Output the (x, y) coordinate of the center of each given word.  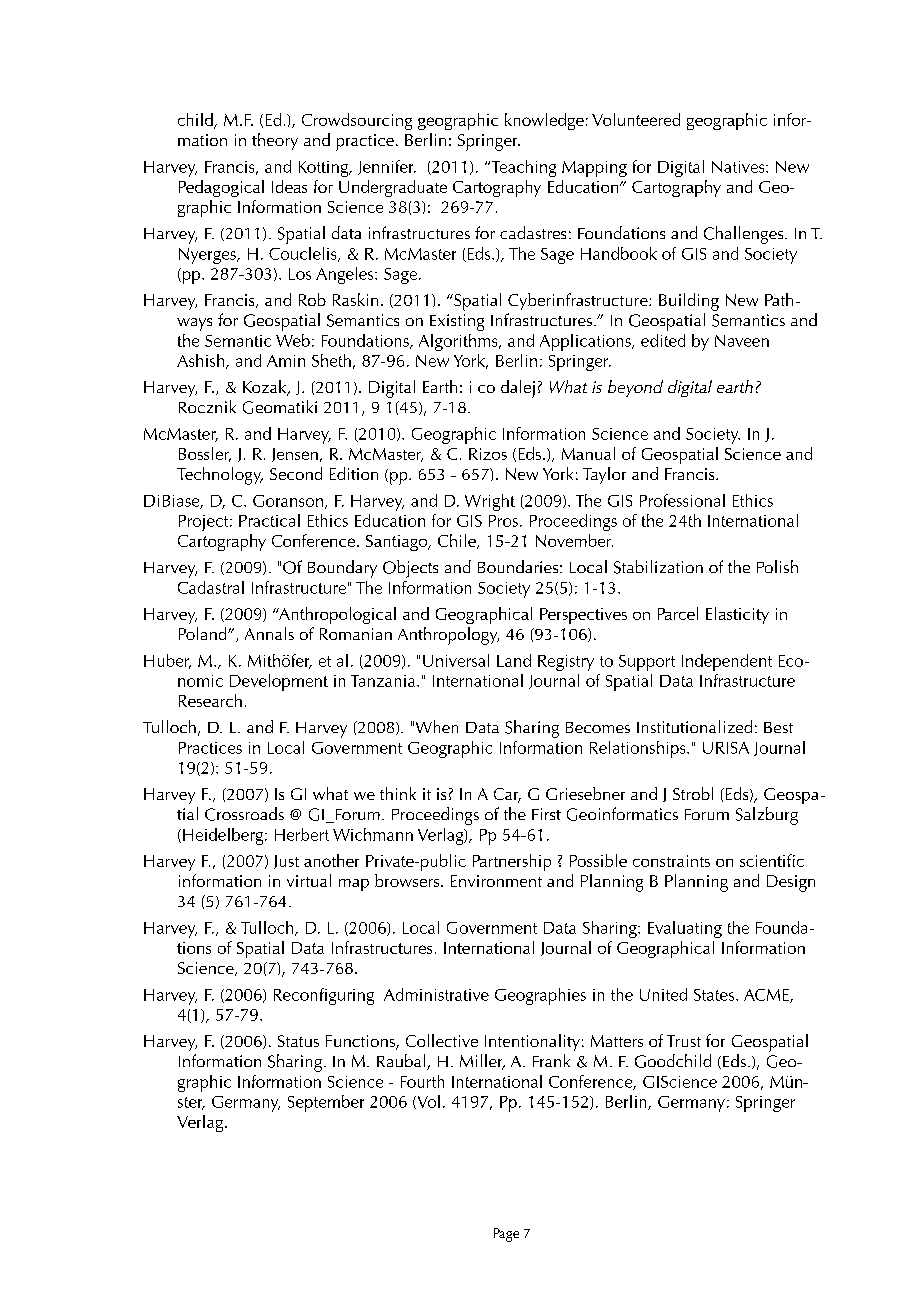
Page (506, 1235)
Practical (269, 520)
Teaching (522, 168)
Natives (739, 167)
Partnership (512, 862)
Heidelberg (224, 836)
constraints (671, 861)
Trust (684, 1041)
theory (275, 141)
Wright (490, 502)
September (326, 1103)
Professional (682, 500)
